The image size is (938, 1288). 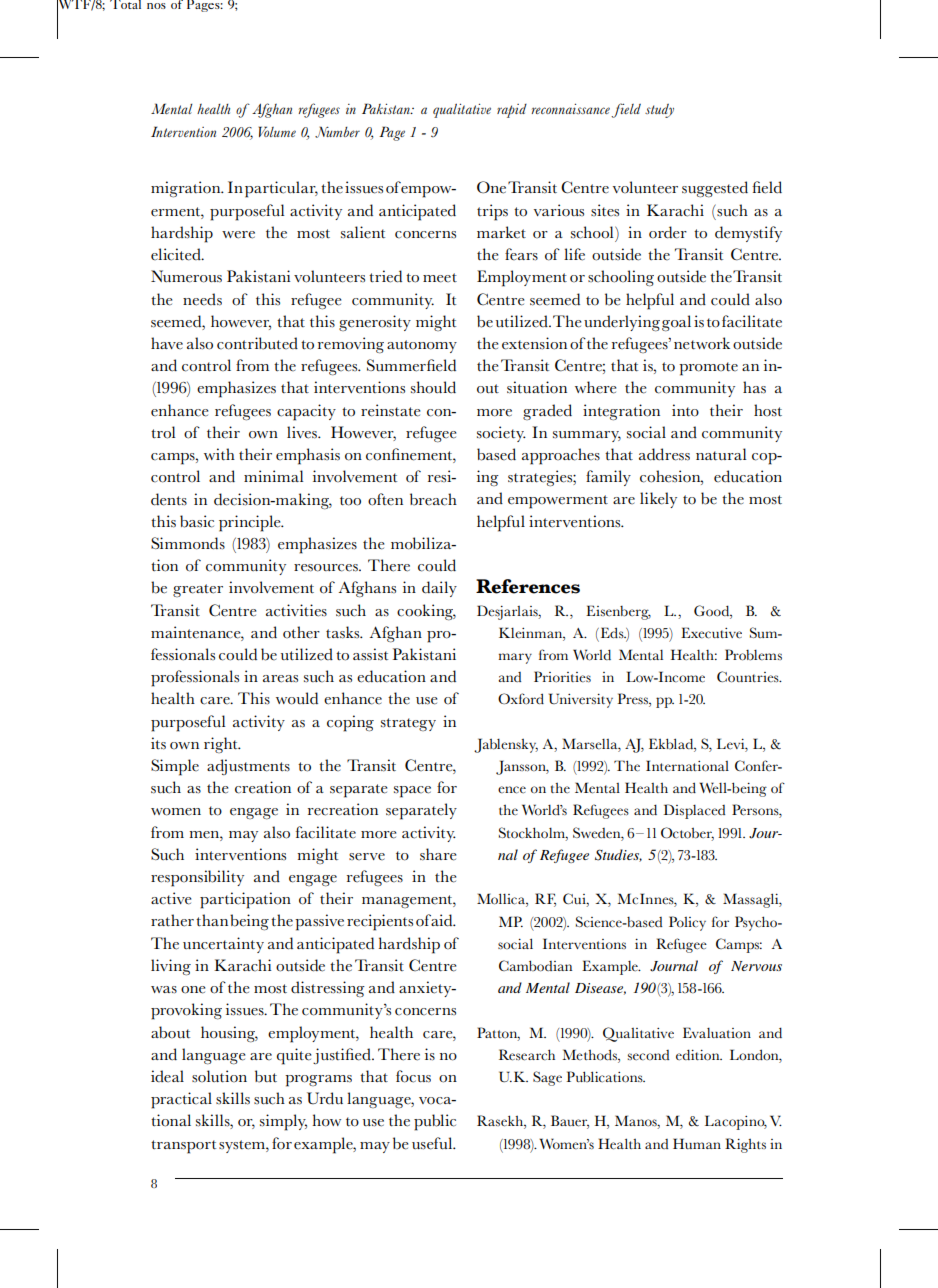 I want to click on areas, so click(x=280, y=679).
